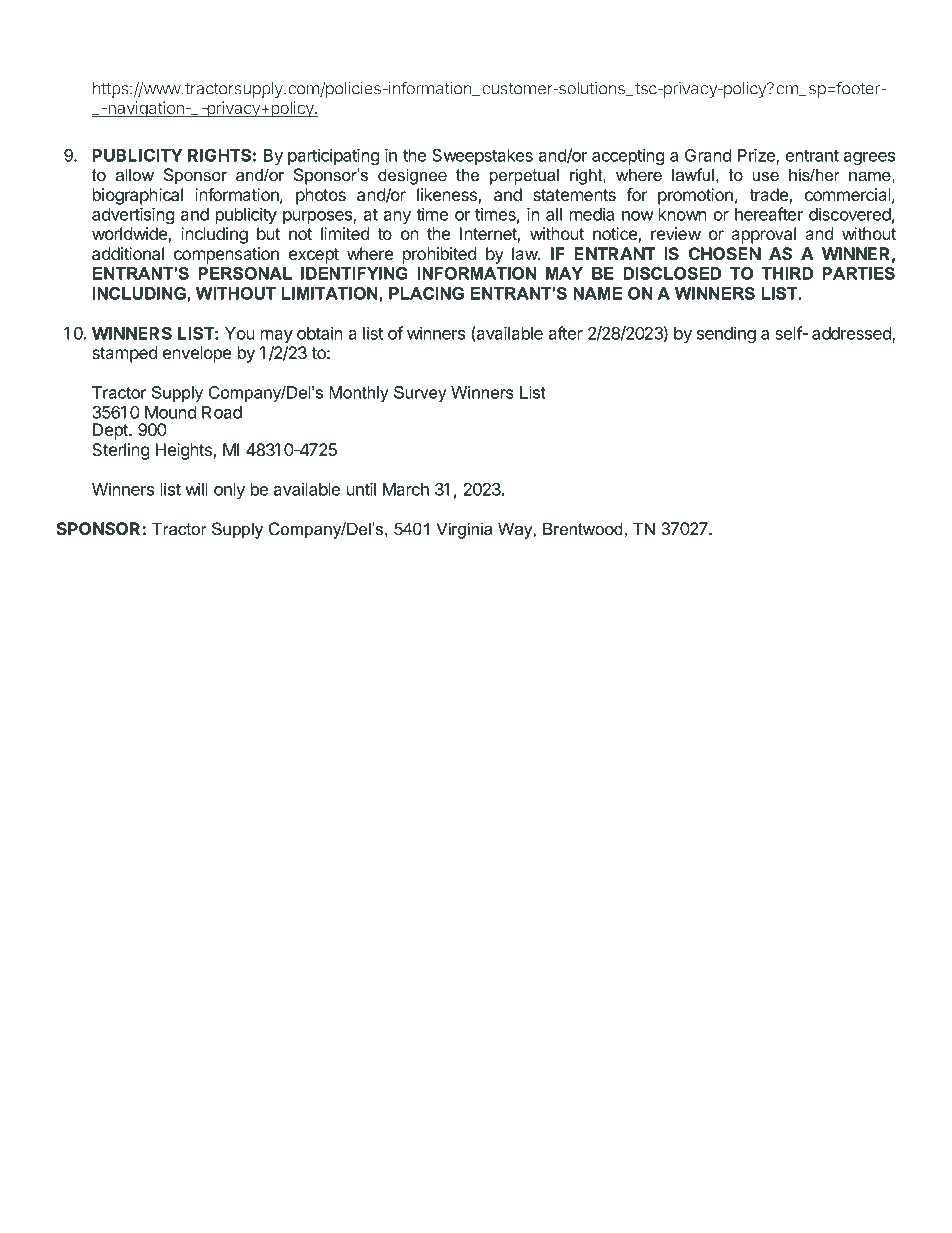 The width and height of the screenshot is (952, 1233). What do you see at coordinates (426, 293) in the screenshot?
I see `PLACING` at bounding box center [426, 293].
